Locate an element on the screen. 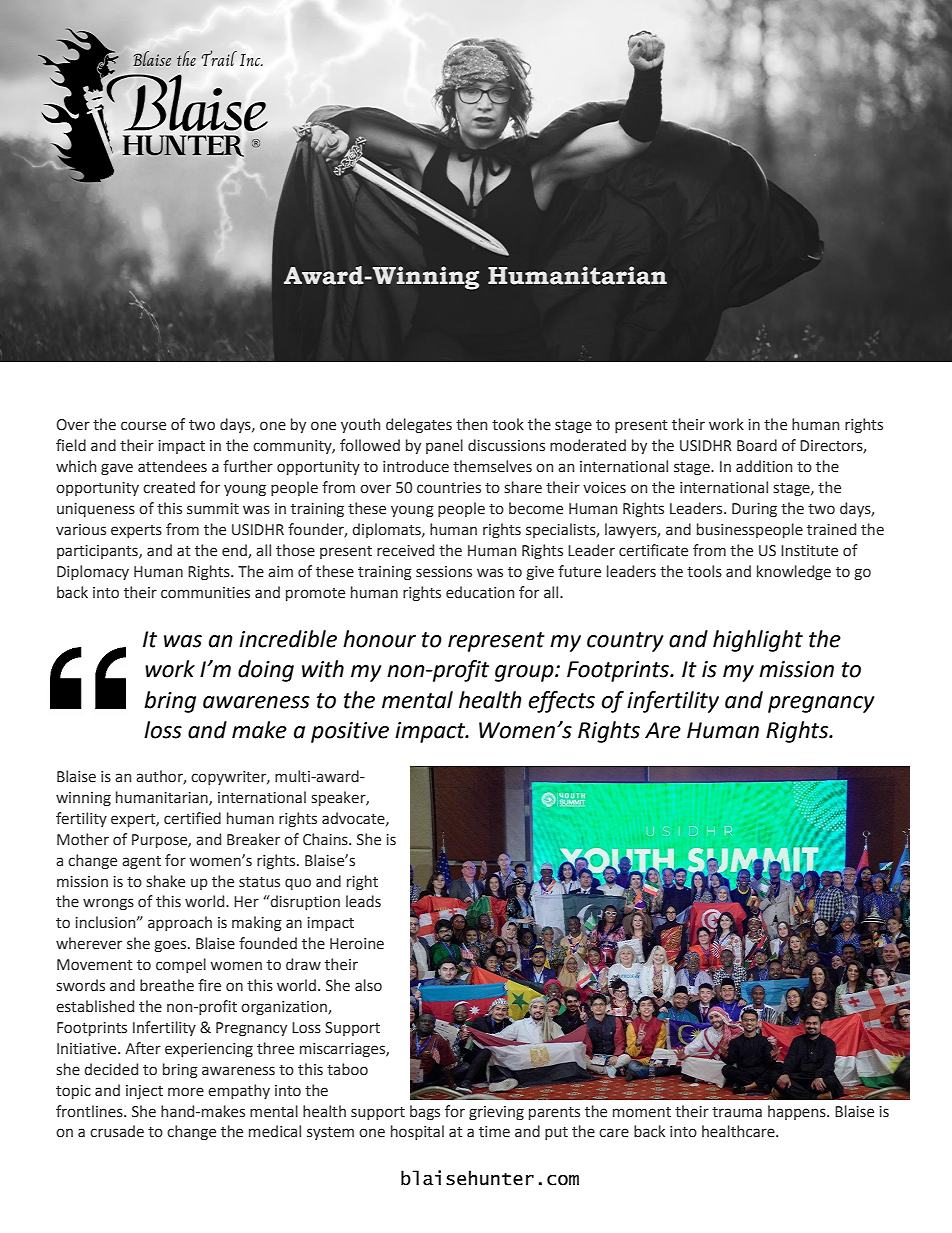 The image size is (952, 1233). highlight is located at coordinates (758, 641).
